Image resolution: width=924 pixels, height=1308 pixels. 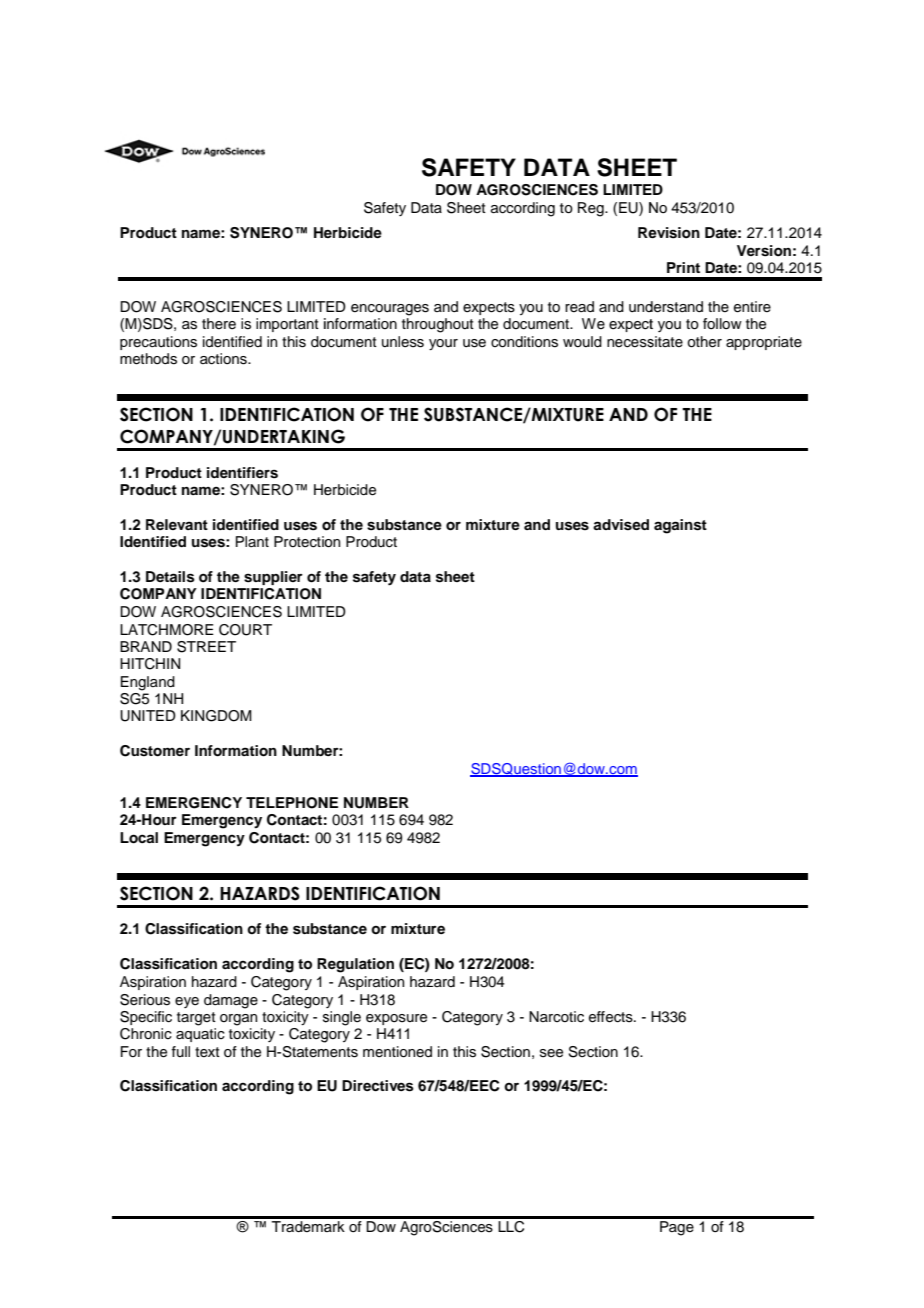 I want to click on Narcotic, so click(x=556, y=1017).
